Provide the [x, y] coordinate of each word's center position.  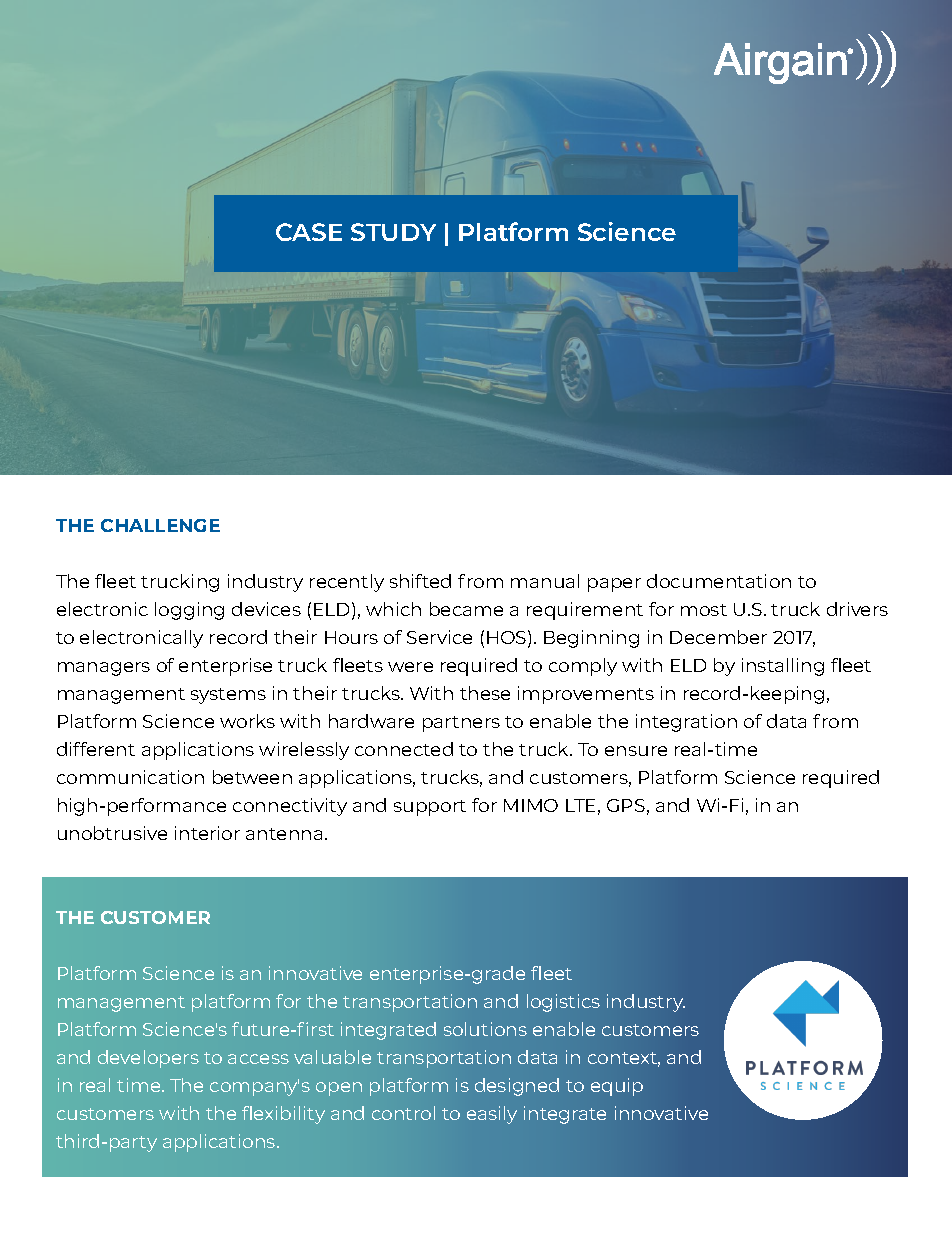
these [485, 693]
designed [517, 1087]
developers [148, 1059]
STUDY [393, 232]
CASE [309, 232]
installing [783, 667]
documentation [719, 581]
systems [228, 696]
